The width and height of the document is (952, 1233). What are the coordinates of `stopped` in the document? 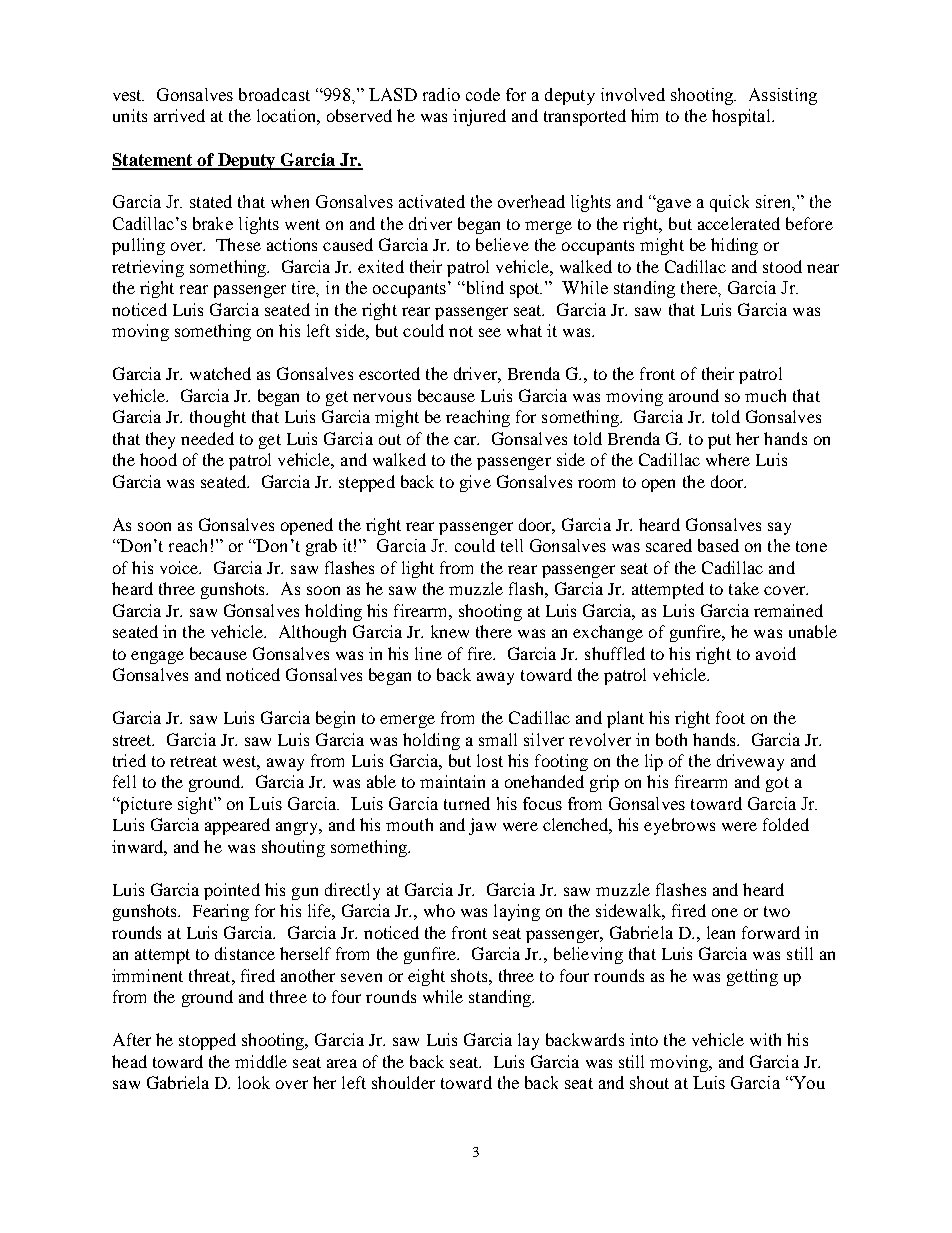 It's located at (207, 1041).
